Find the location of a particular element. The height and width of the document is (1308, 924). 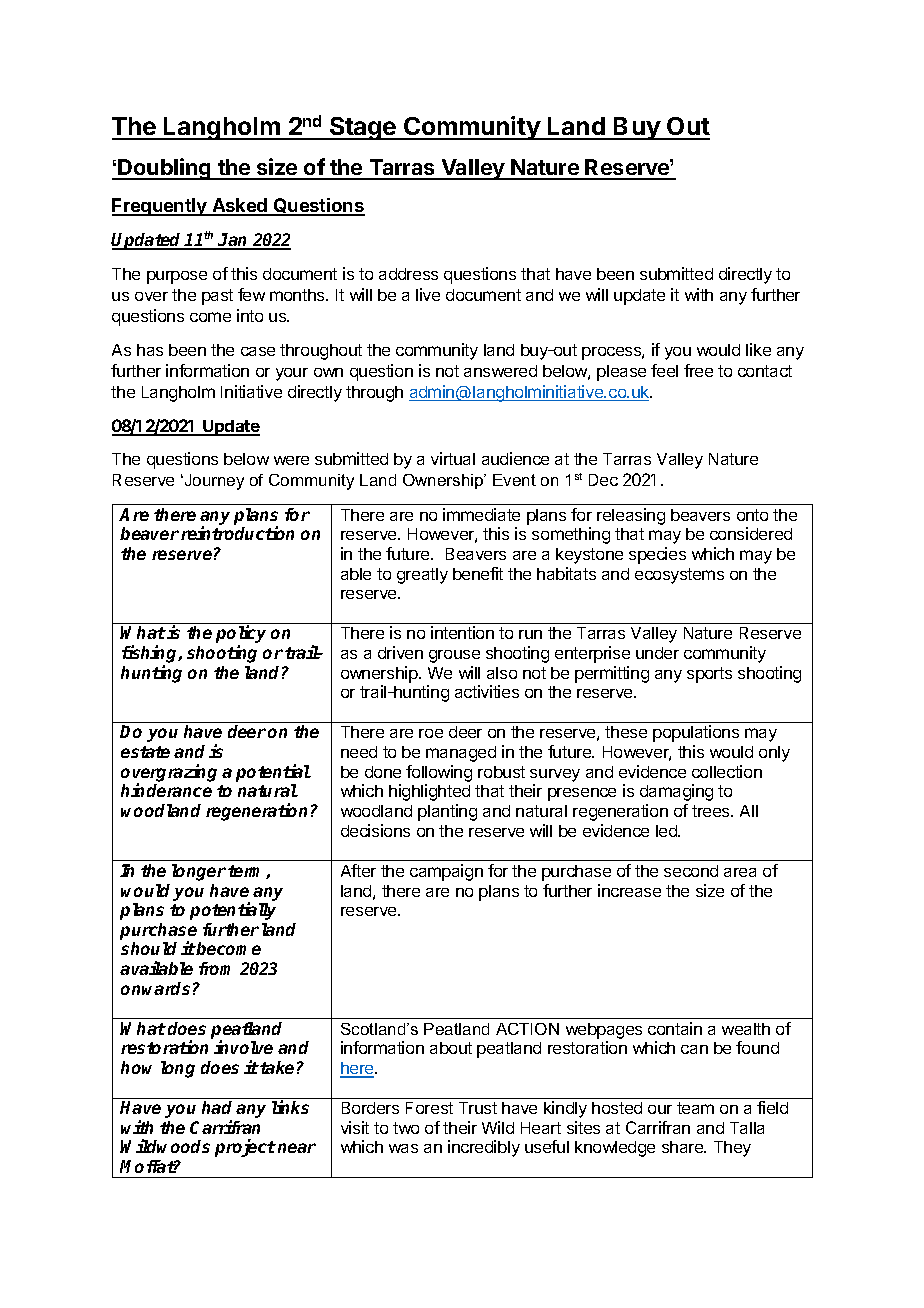

onto is located at coordinates (752, 515).
